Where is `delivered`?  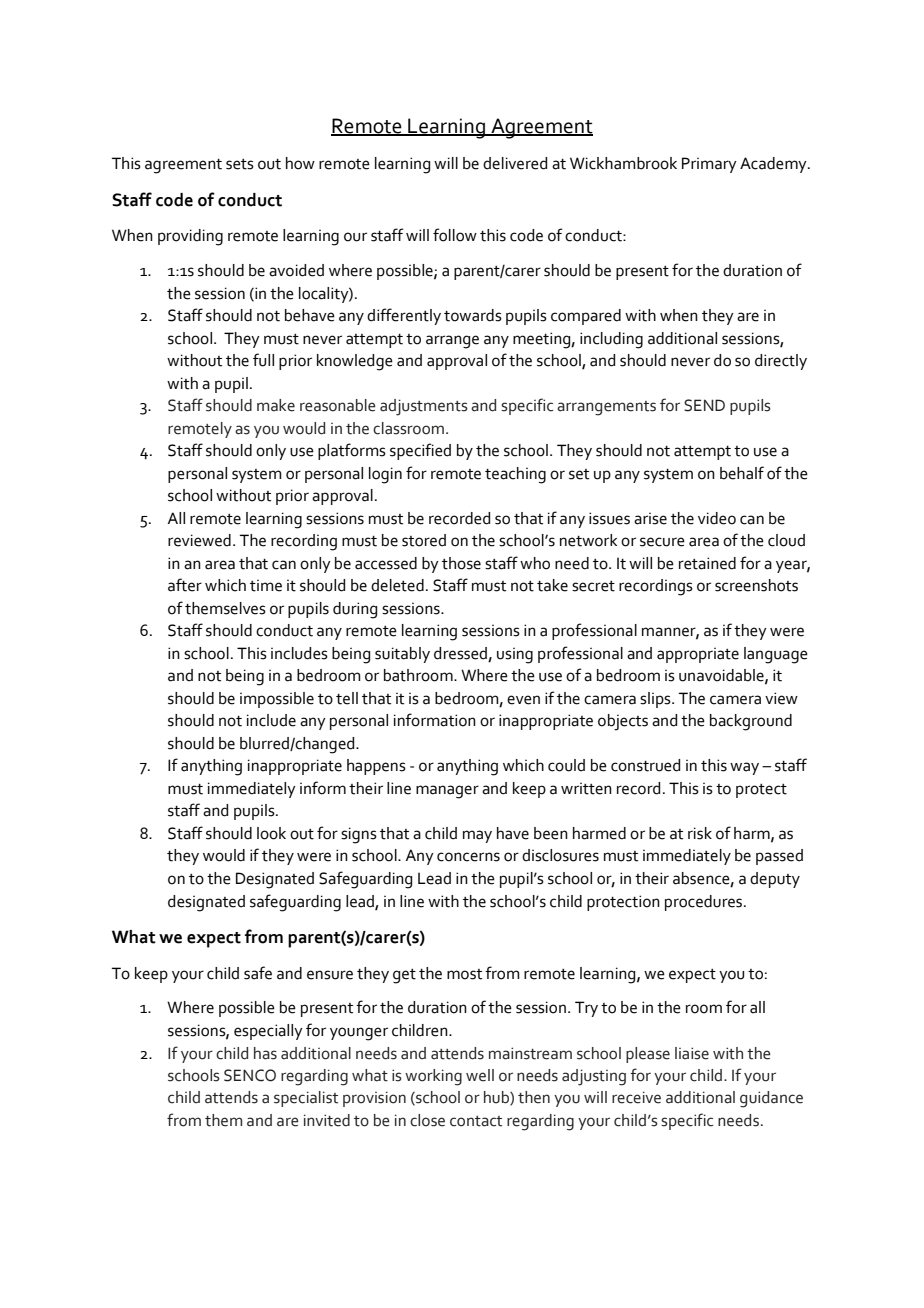 delivered is located at coordinates (515, 163).
